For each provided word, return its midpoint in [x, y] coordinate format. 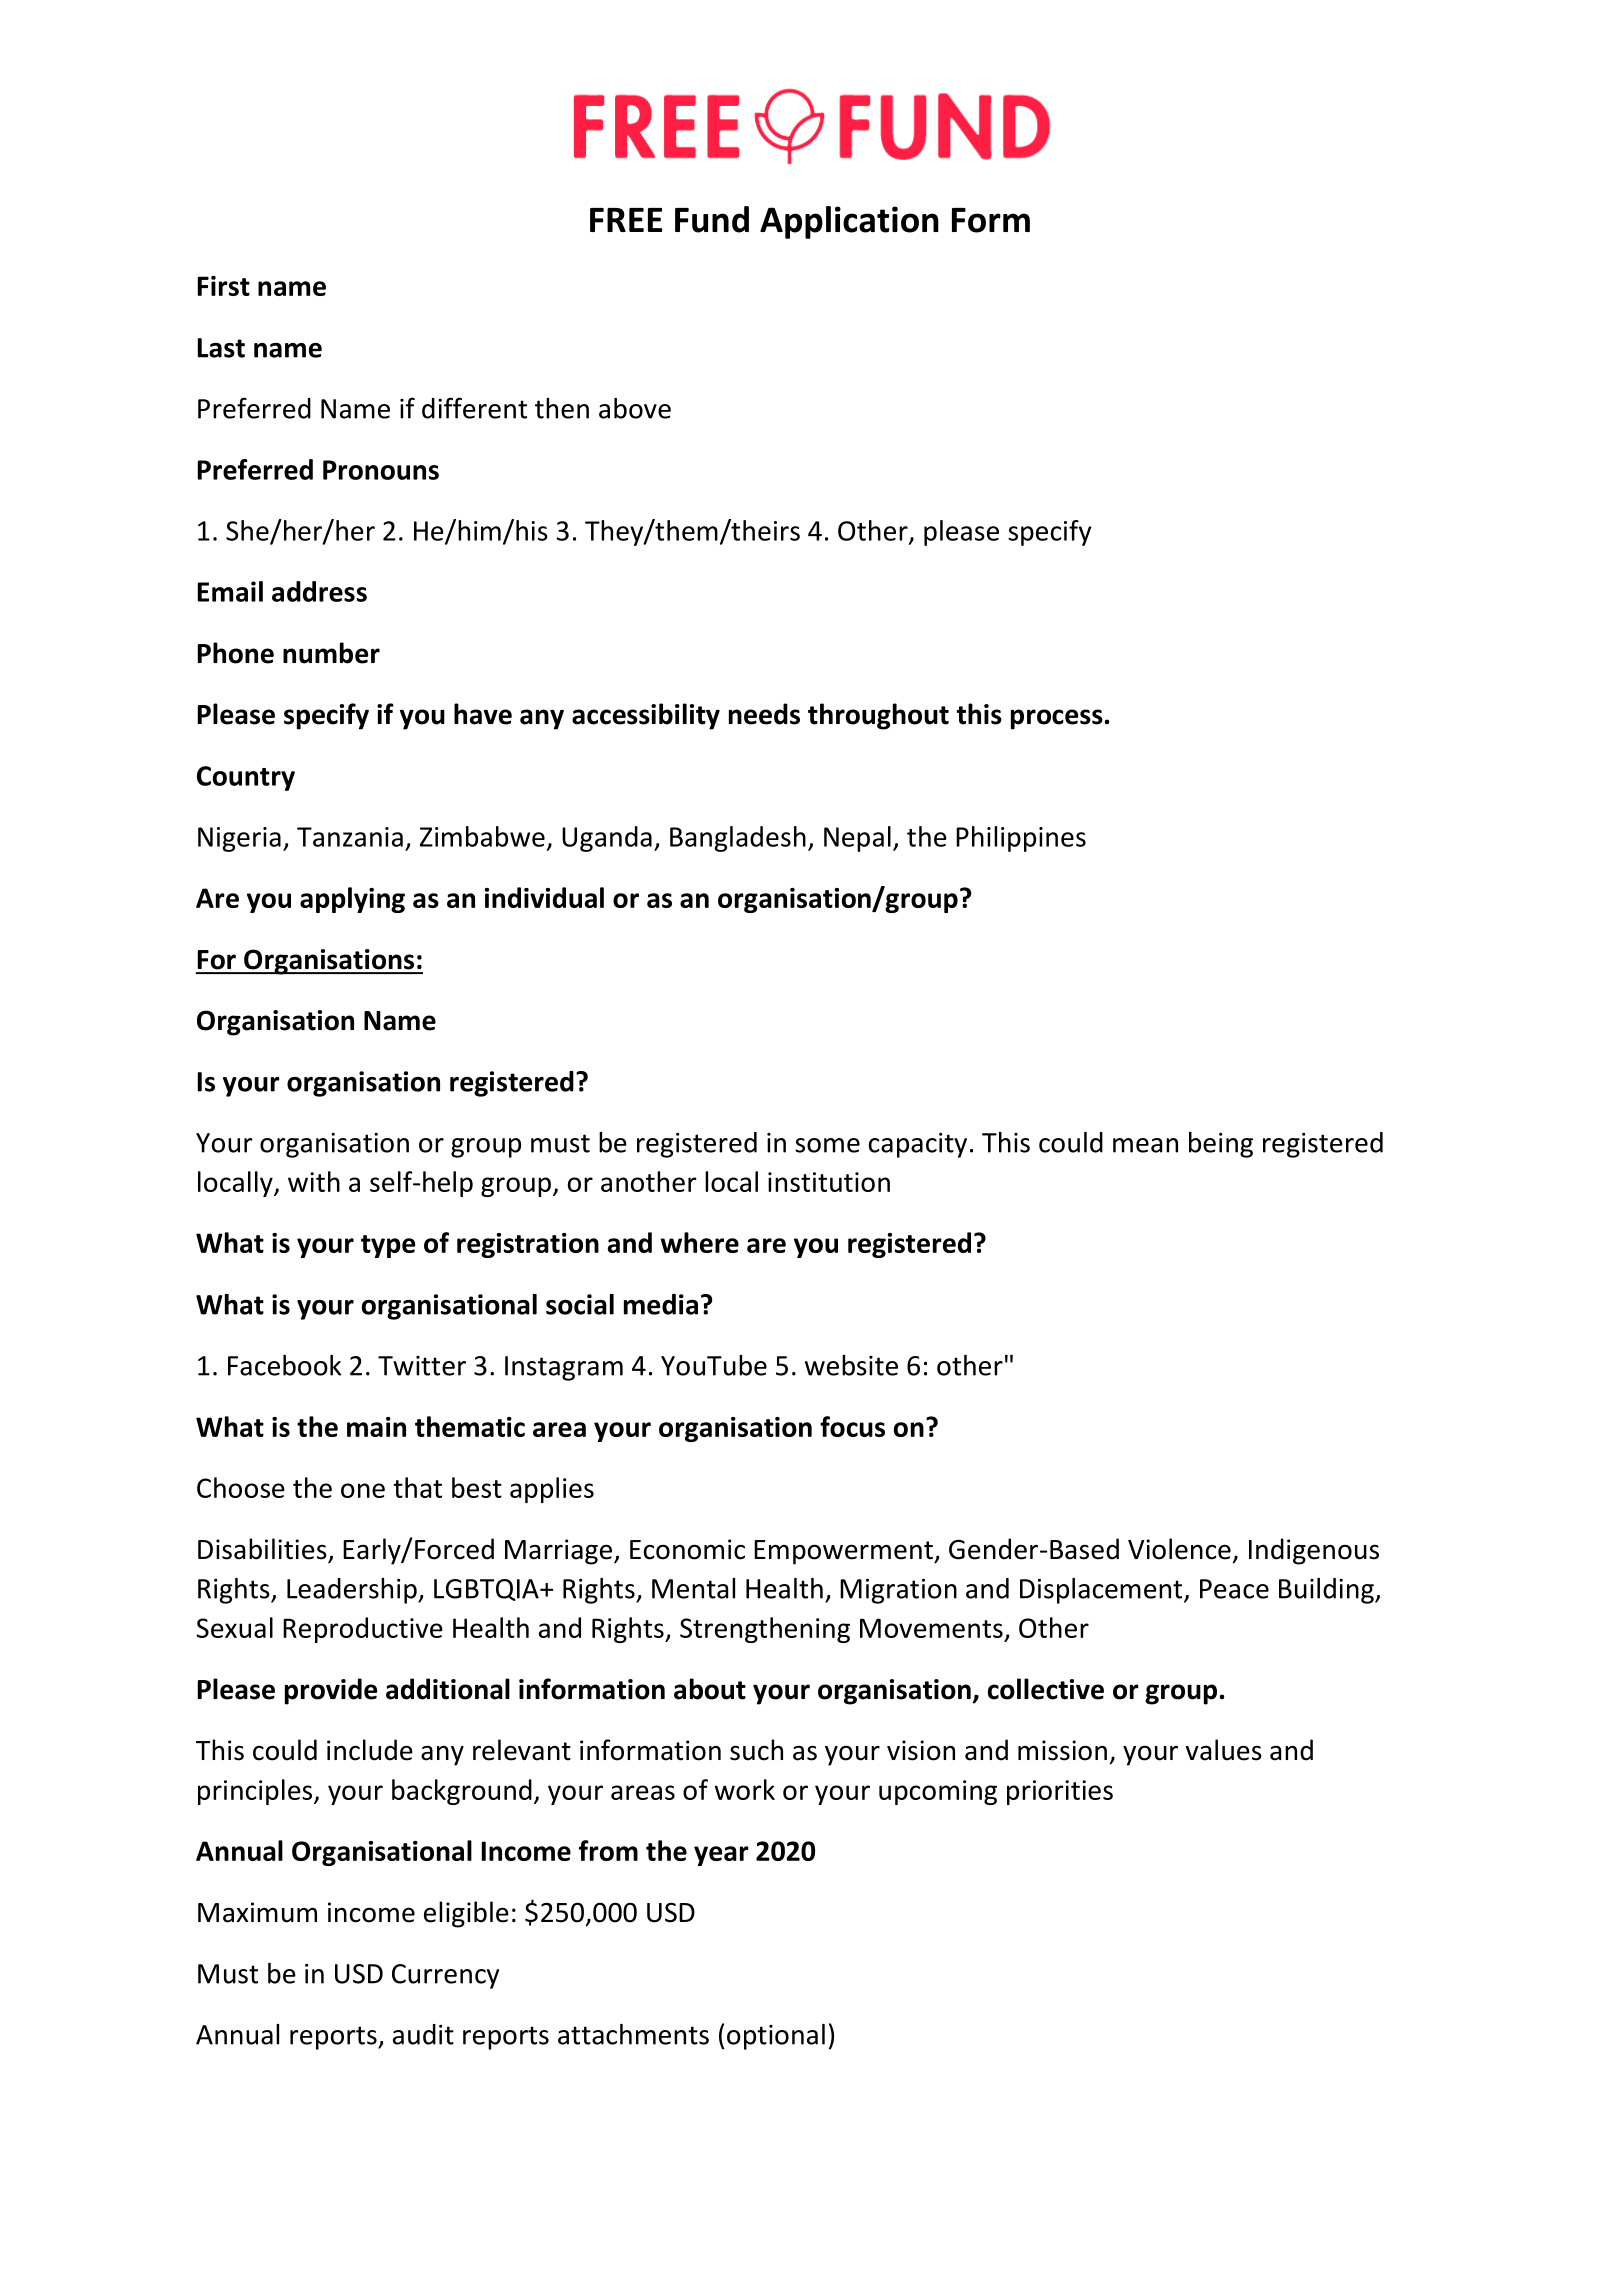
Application [849, 222]
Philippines [1021, 839]
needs [764, 714]
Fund [712, 219]
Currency [445, 1976]
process [1057, 719]
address [319, 591]
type [388, 1246]
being [1221, 1145]
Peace [1234, 1589]
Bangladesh [738, 839]
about [710, 1689]
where [700, 1242]
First [224, 286]
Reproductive [363, 1630]
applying [352, 900]
